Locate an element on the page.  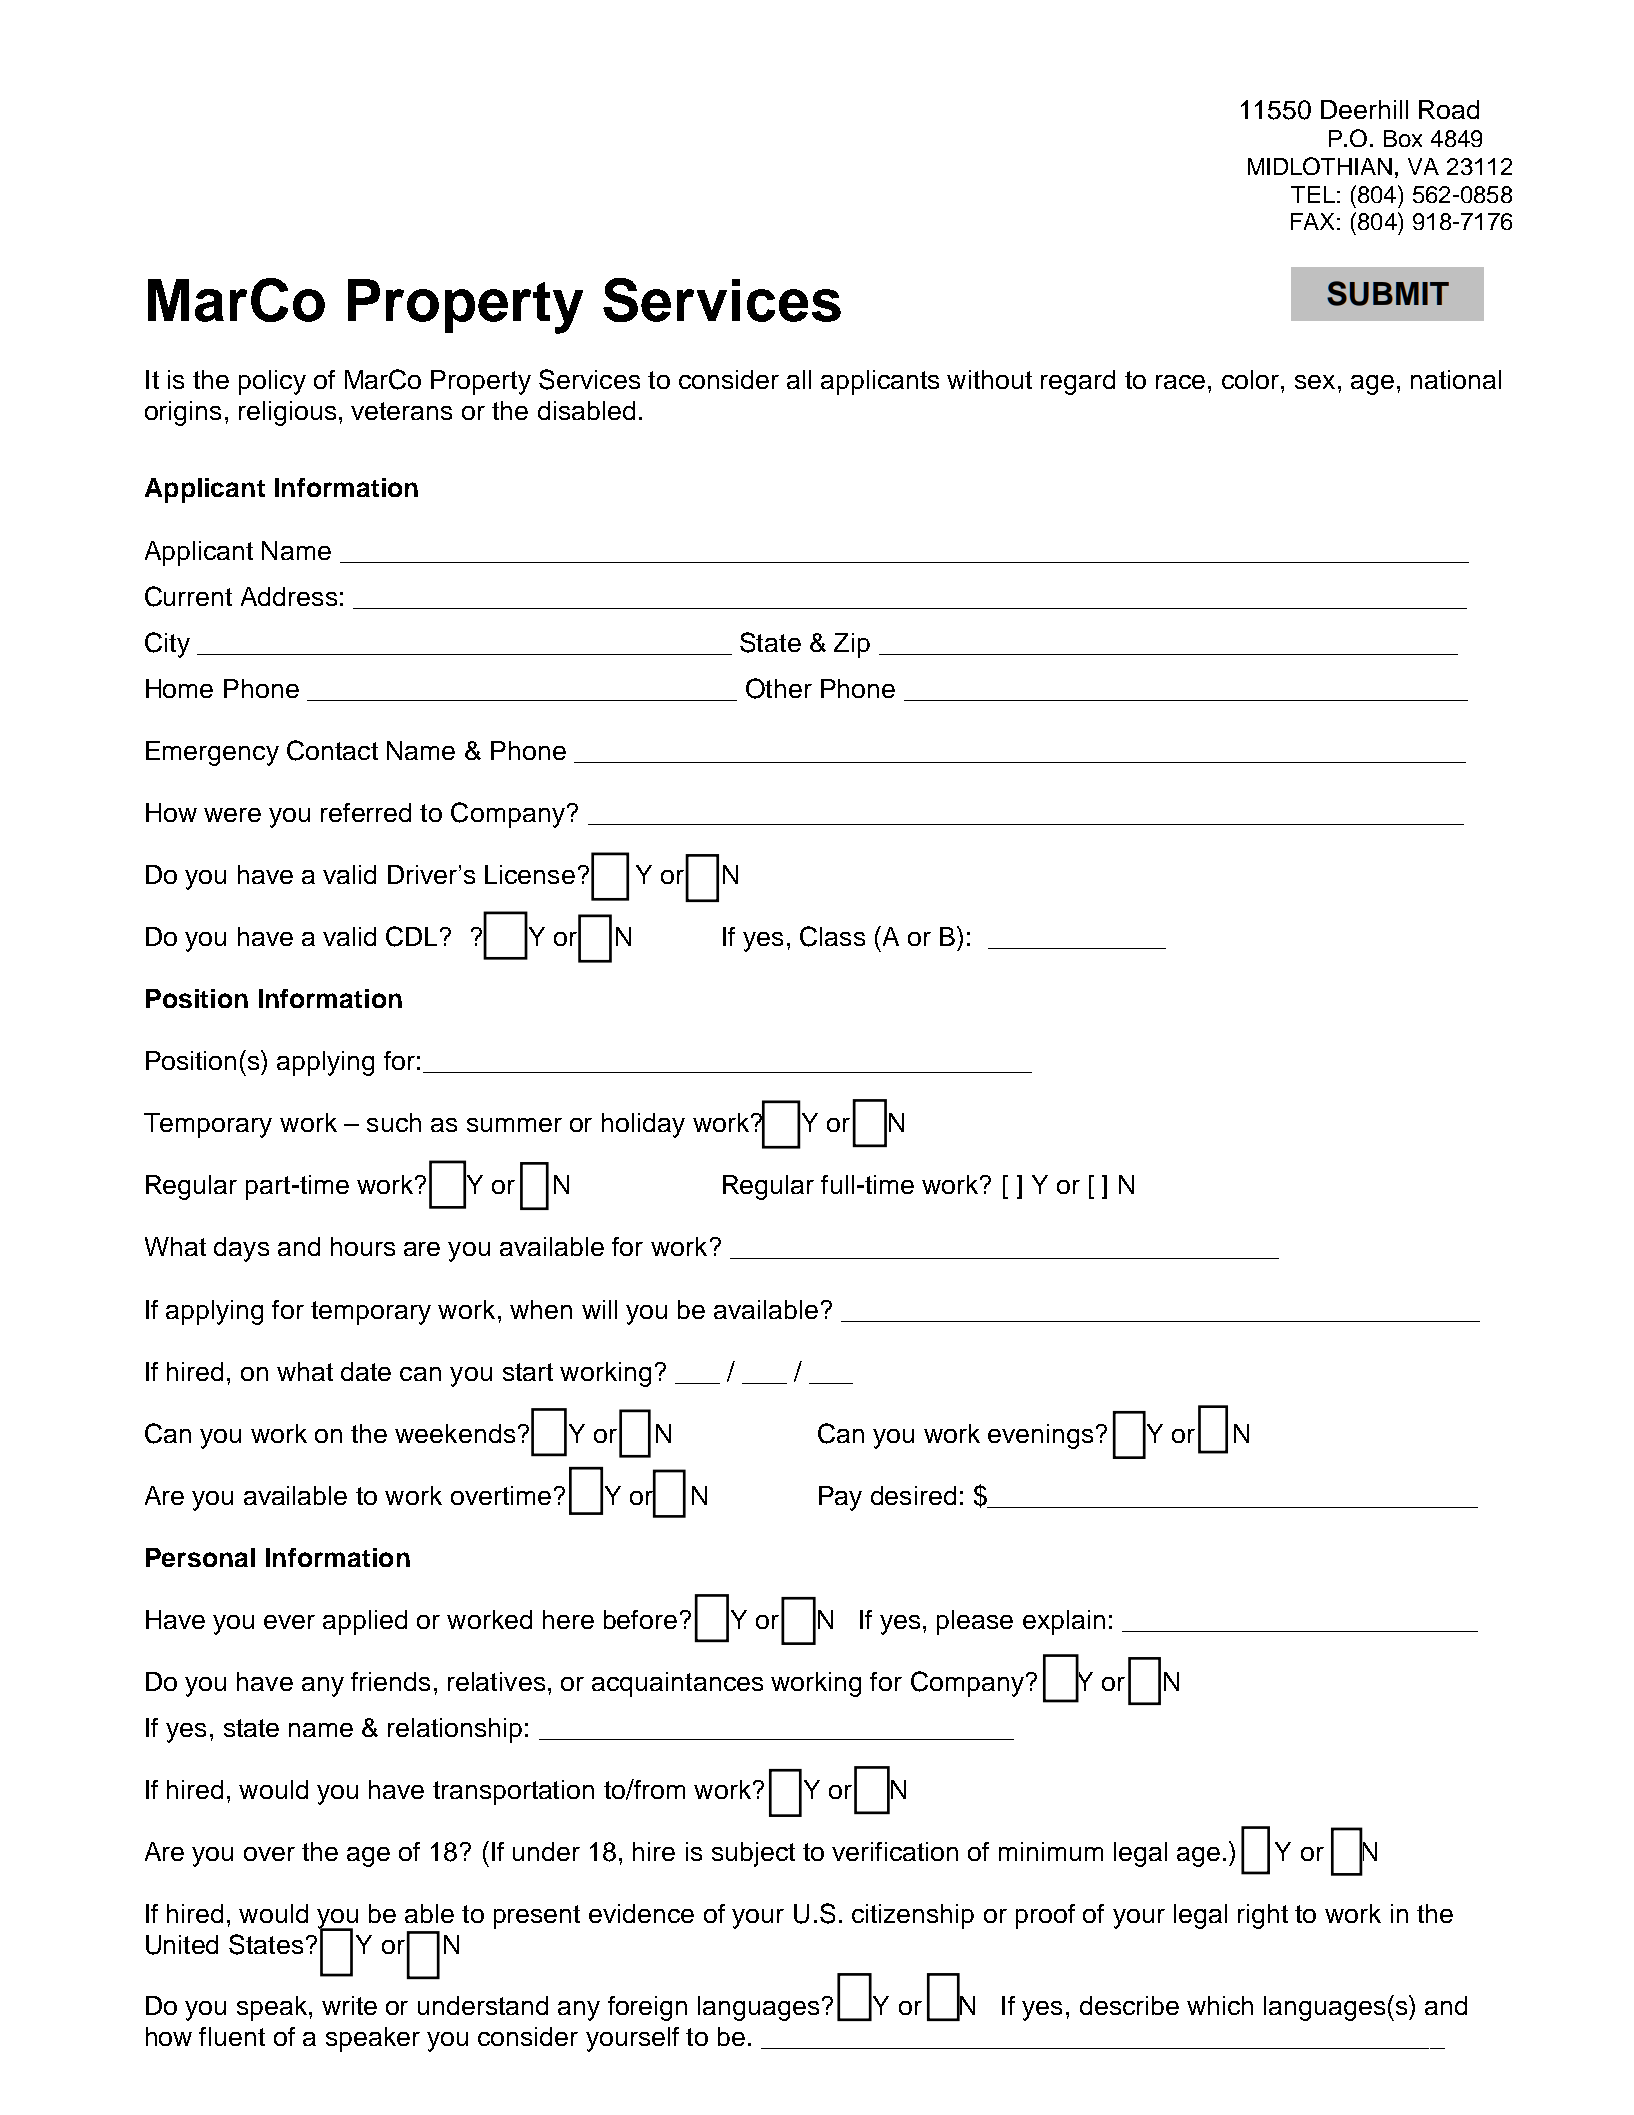
policy is located at coordinates (272, 382).
